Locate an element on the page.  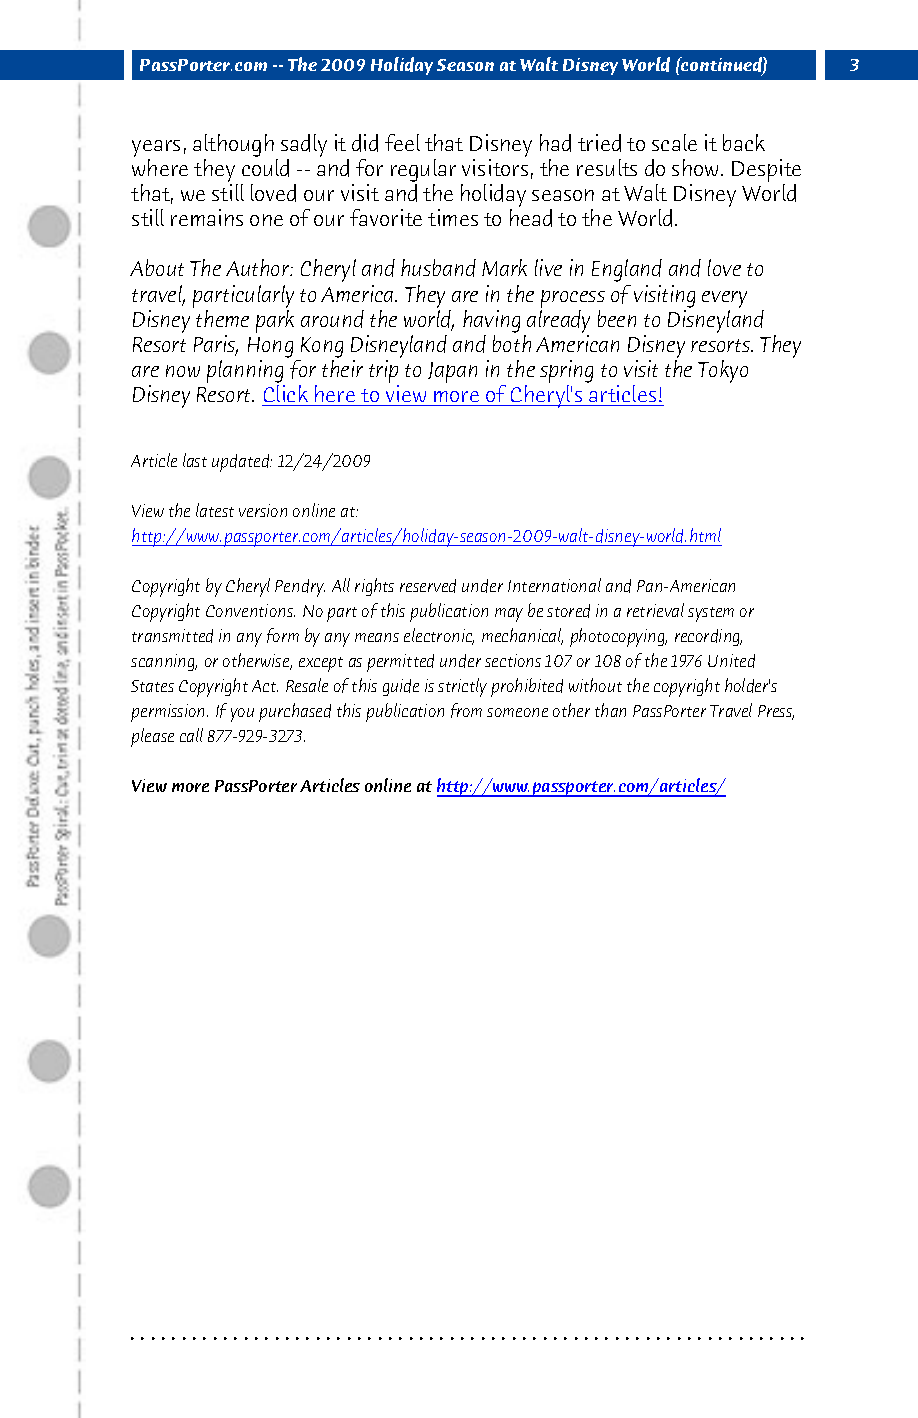
from is located at coordinates (466, 710).
